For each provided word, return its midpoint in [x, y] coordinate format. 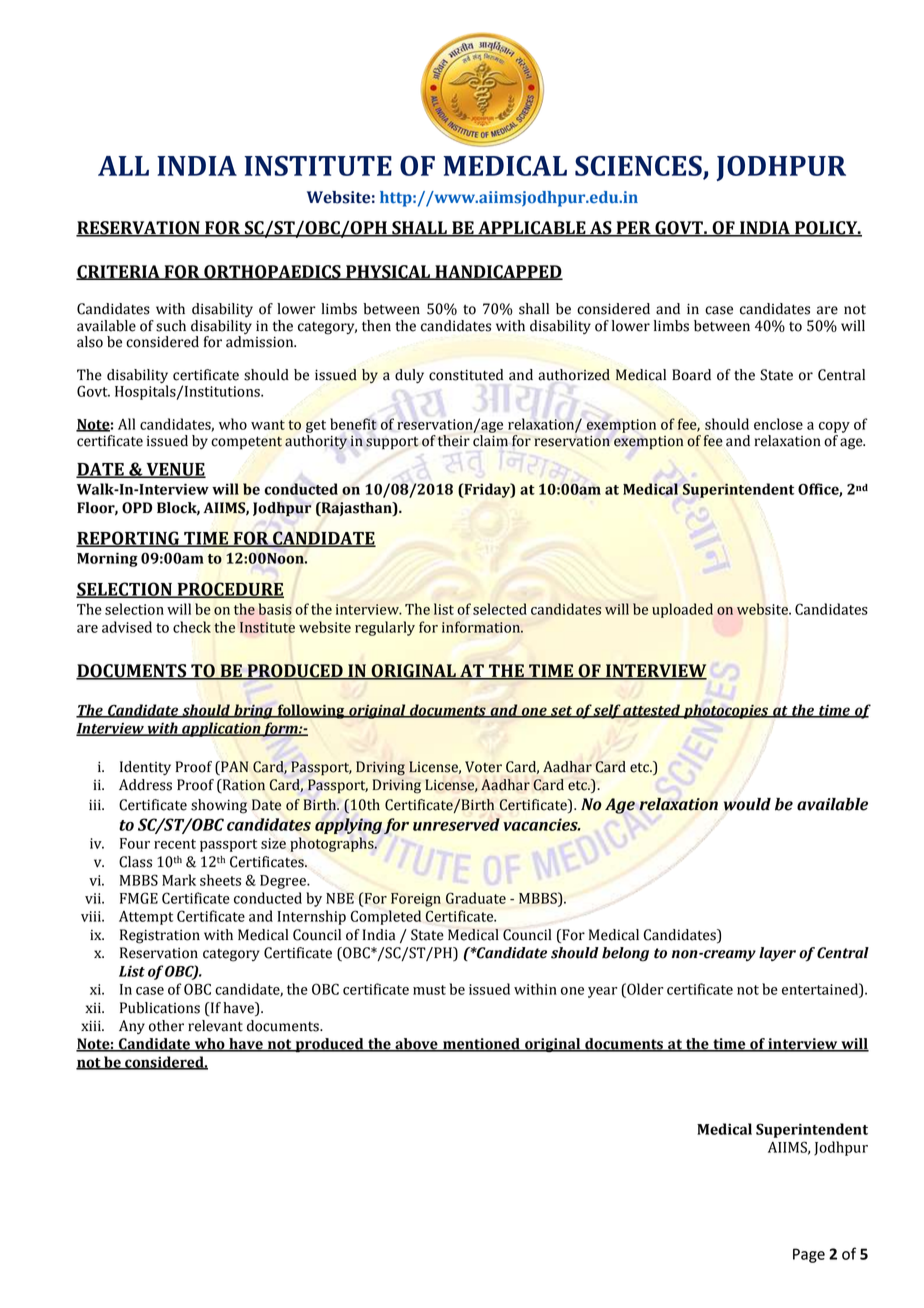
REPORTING [129, 539]
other [166, 1026]
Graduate [476, 898]
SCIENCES [638, 165]
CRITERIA [119, 272]
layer [777, 954]
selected [500, 609]
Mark [179, 880]
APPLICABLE [532, 229]
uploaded [682, 610]
